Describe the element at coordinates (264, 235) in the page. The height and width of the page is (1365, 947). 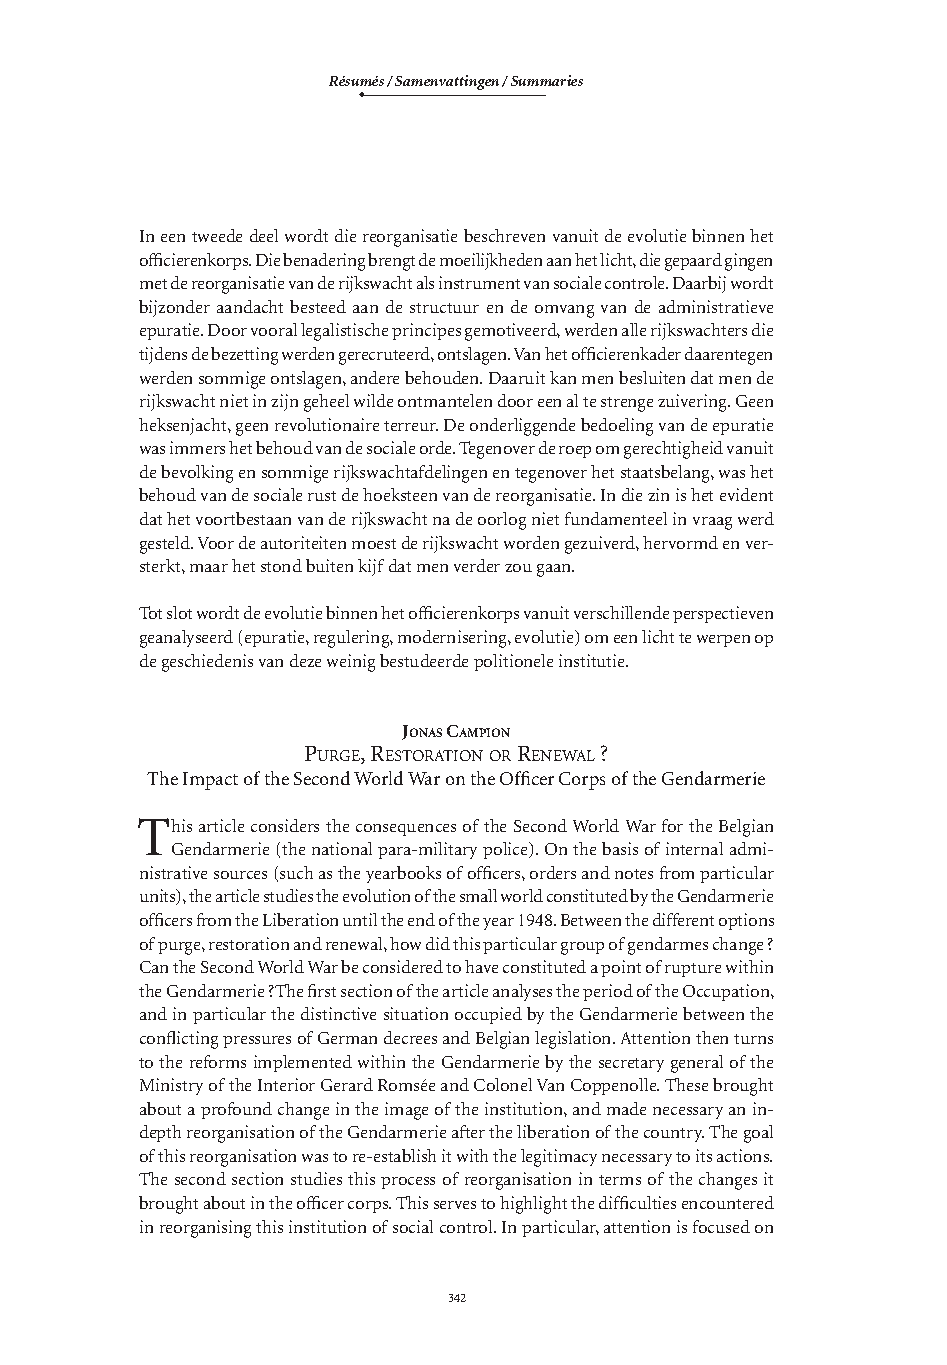
I see `deel` at that location.
